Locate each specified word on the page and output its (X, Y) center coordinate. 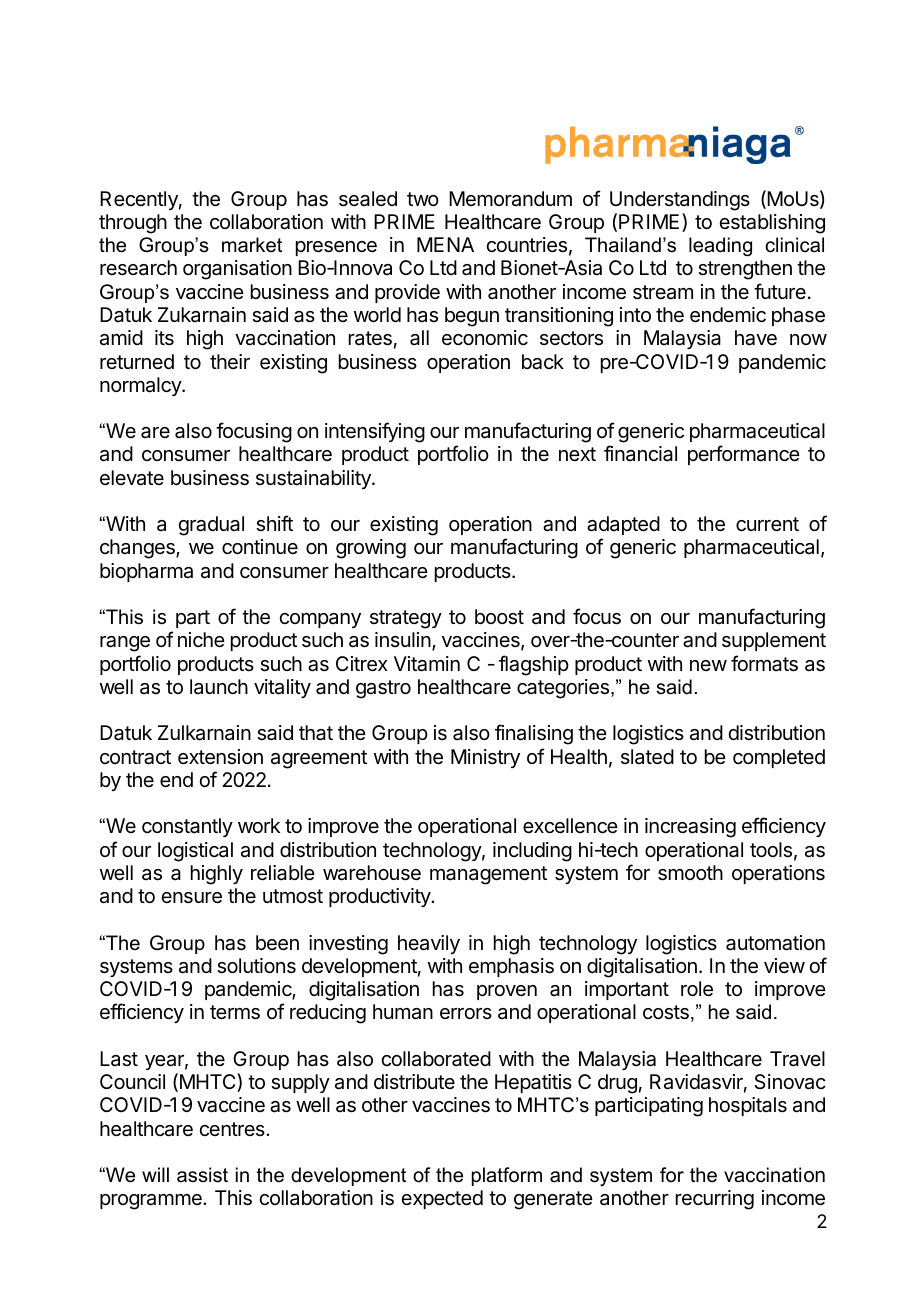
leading (720, 247)
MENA (445, 244)
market (252, 244)
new (708, 665)
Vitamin (427, 664)
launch (219, 687)
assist (202, 1175)
